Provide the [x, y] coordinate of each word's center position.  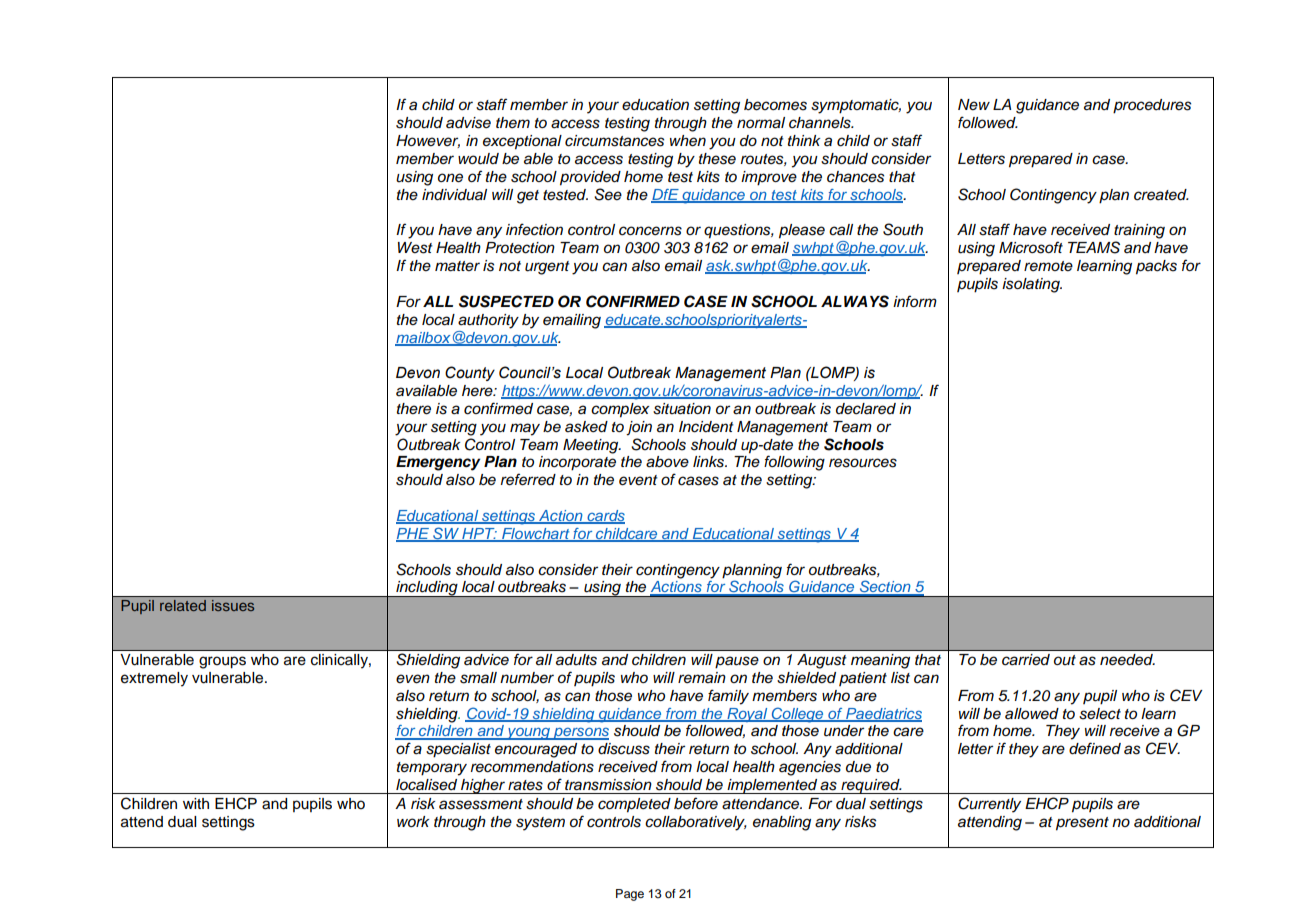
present [1082, 824]
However [428, 141]
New [974, 104]
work [413, 821]
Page [630, 895]
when [688, 141]
